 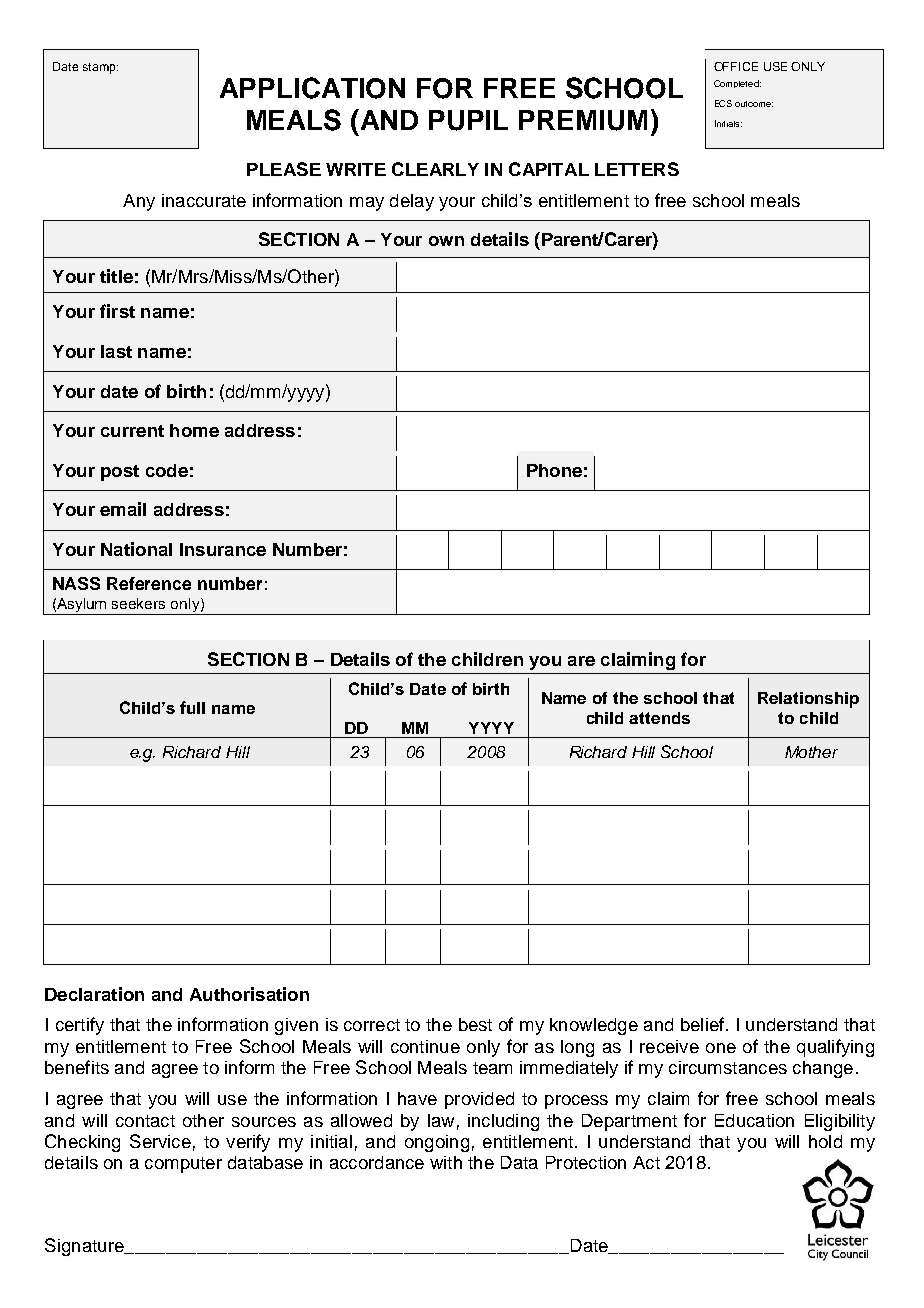 What do you see at coordinates (116, 351) in the screenshot?
I see `last` at bounding box center [116, 351].
